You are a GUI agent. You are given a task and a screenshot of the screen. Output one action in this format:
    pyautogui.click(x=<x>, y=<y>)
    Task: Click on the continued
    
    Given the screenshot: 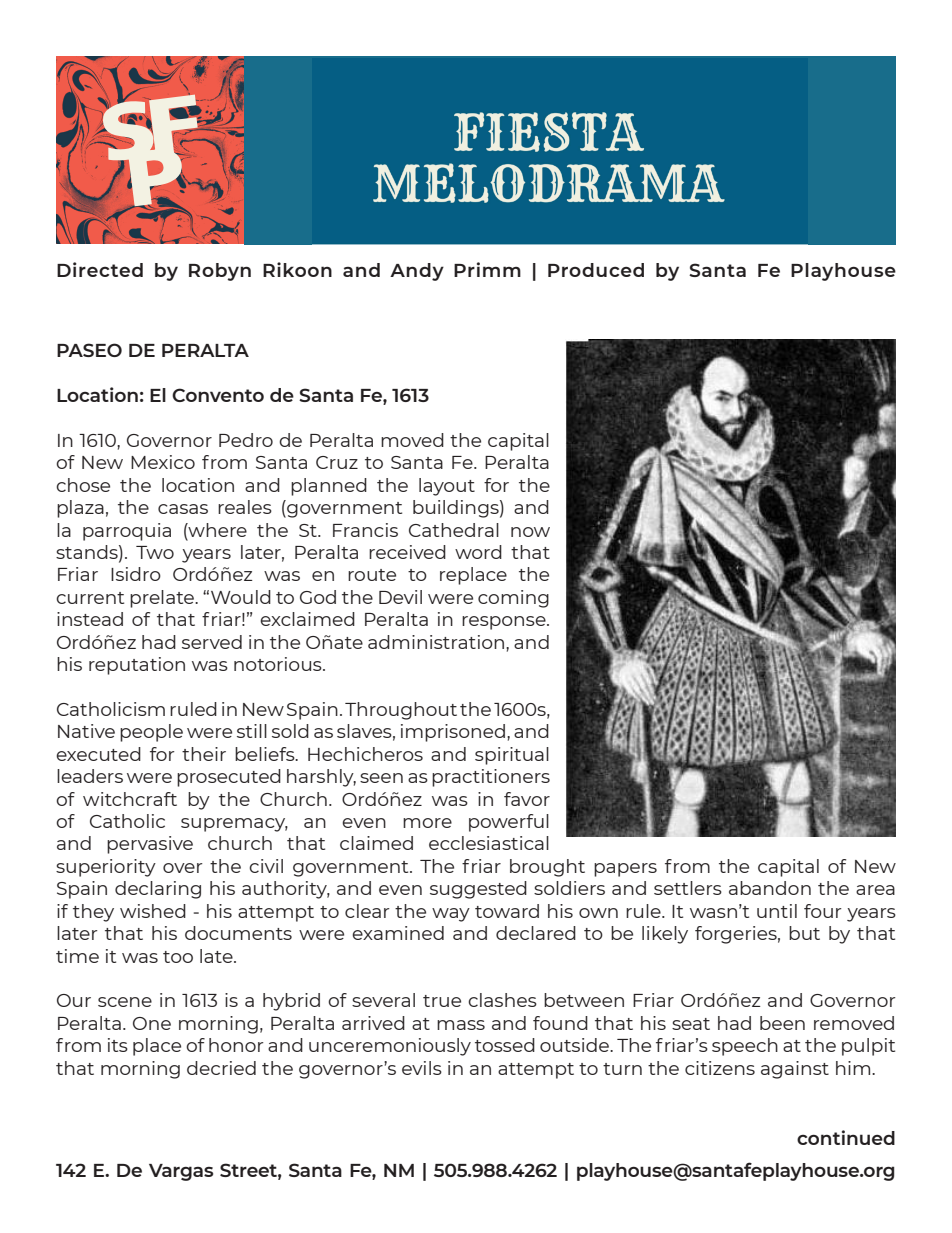 What is the action you would take?
    pyautogui.click(x=846, y=1137)
